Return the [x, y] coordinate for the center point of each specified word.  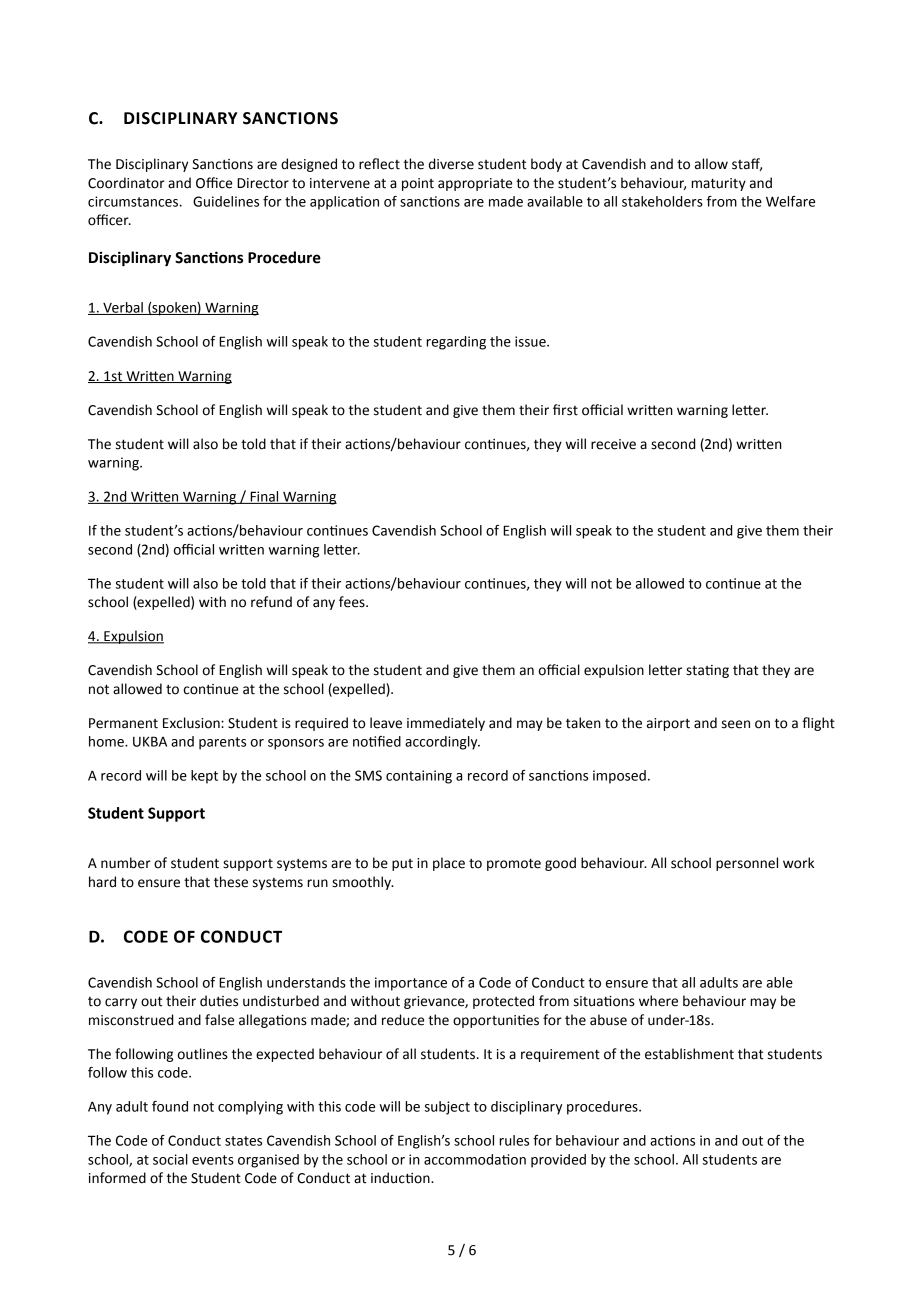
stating [707, 671]
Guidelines [226, 201]
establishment [689, 1054]
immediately [446, 724]
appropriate [475, 184]
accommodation [475, 1159]
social [170, 1159]
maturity [718, 184]
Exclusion [192, 723]
